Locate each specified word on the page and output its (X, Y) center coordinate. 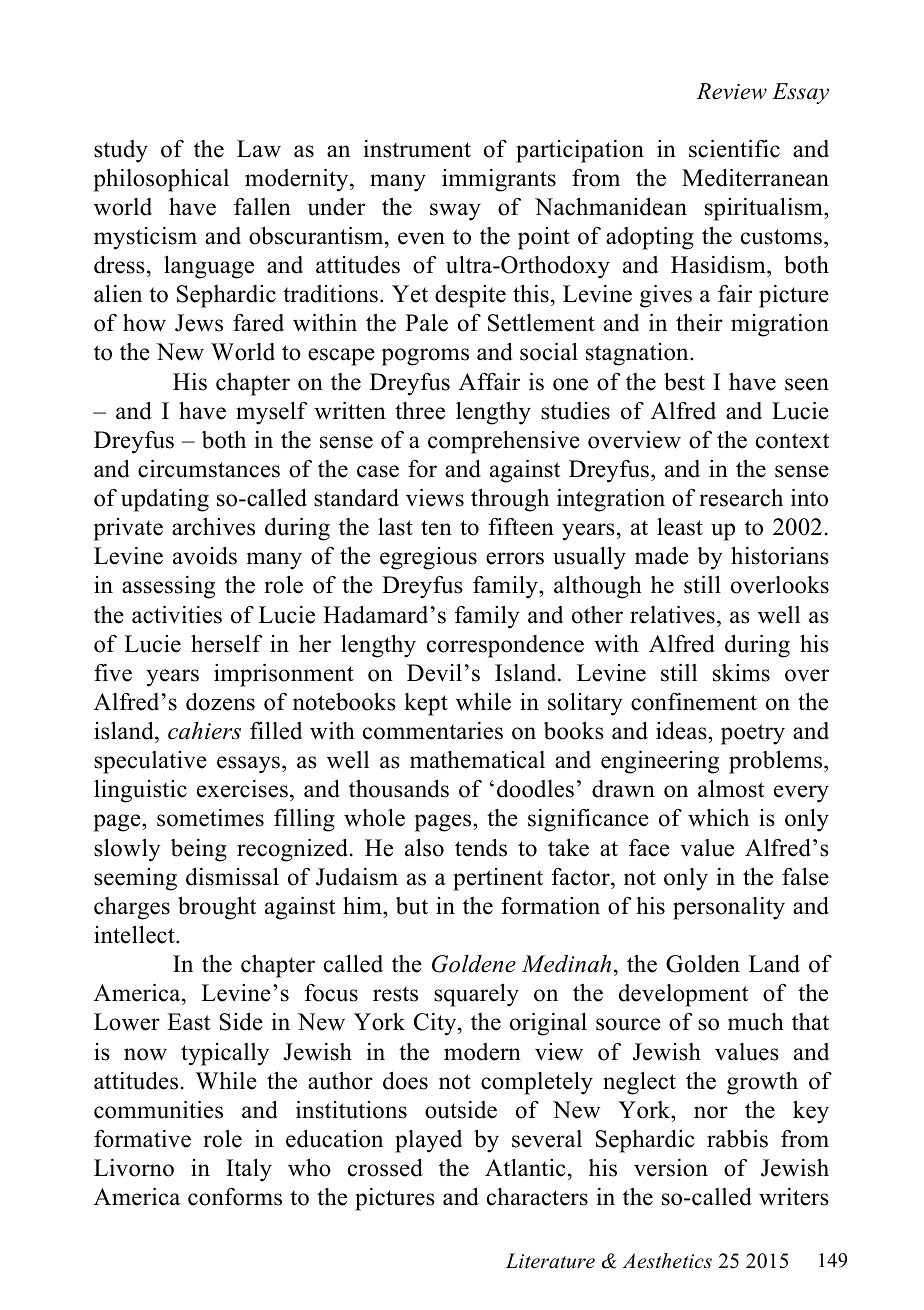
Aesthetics (667, 1261)
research (741, 497)
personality (729, 908)
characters (537, 1197)
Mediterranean (755, 177)
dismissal (232, 876)
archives (213, 527)
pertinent (498, 879)
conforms (235, 1197)
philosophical (161, 180)
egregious (428, 558)
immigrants (499, 180)
